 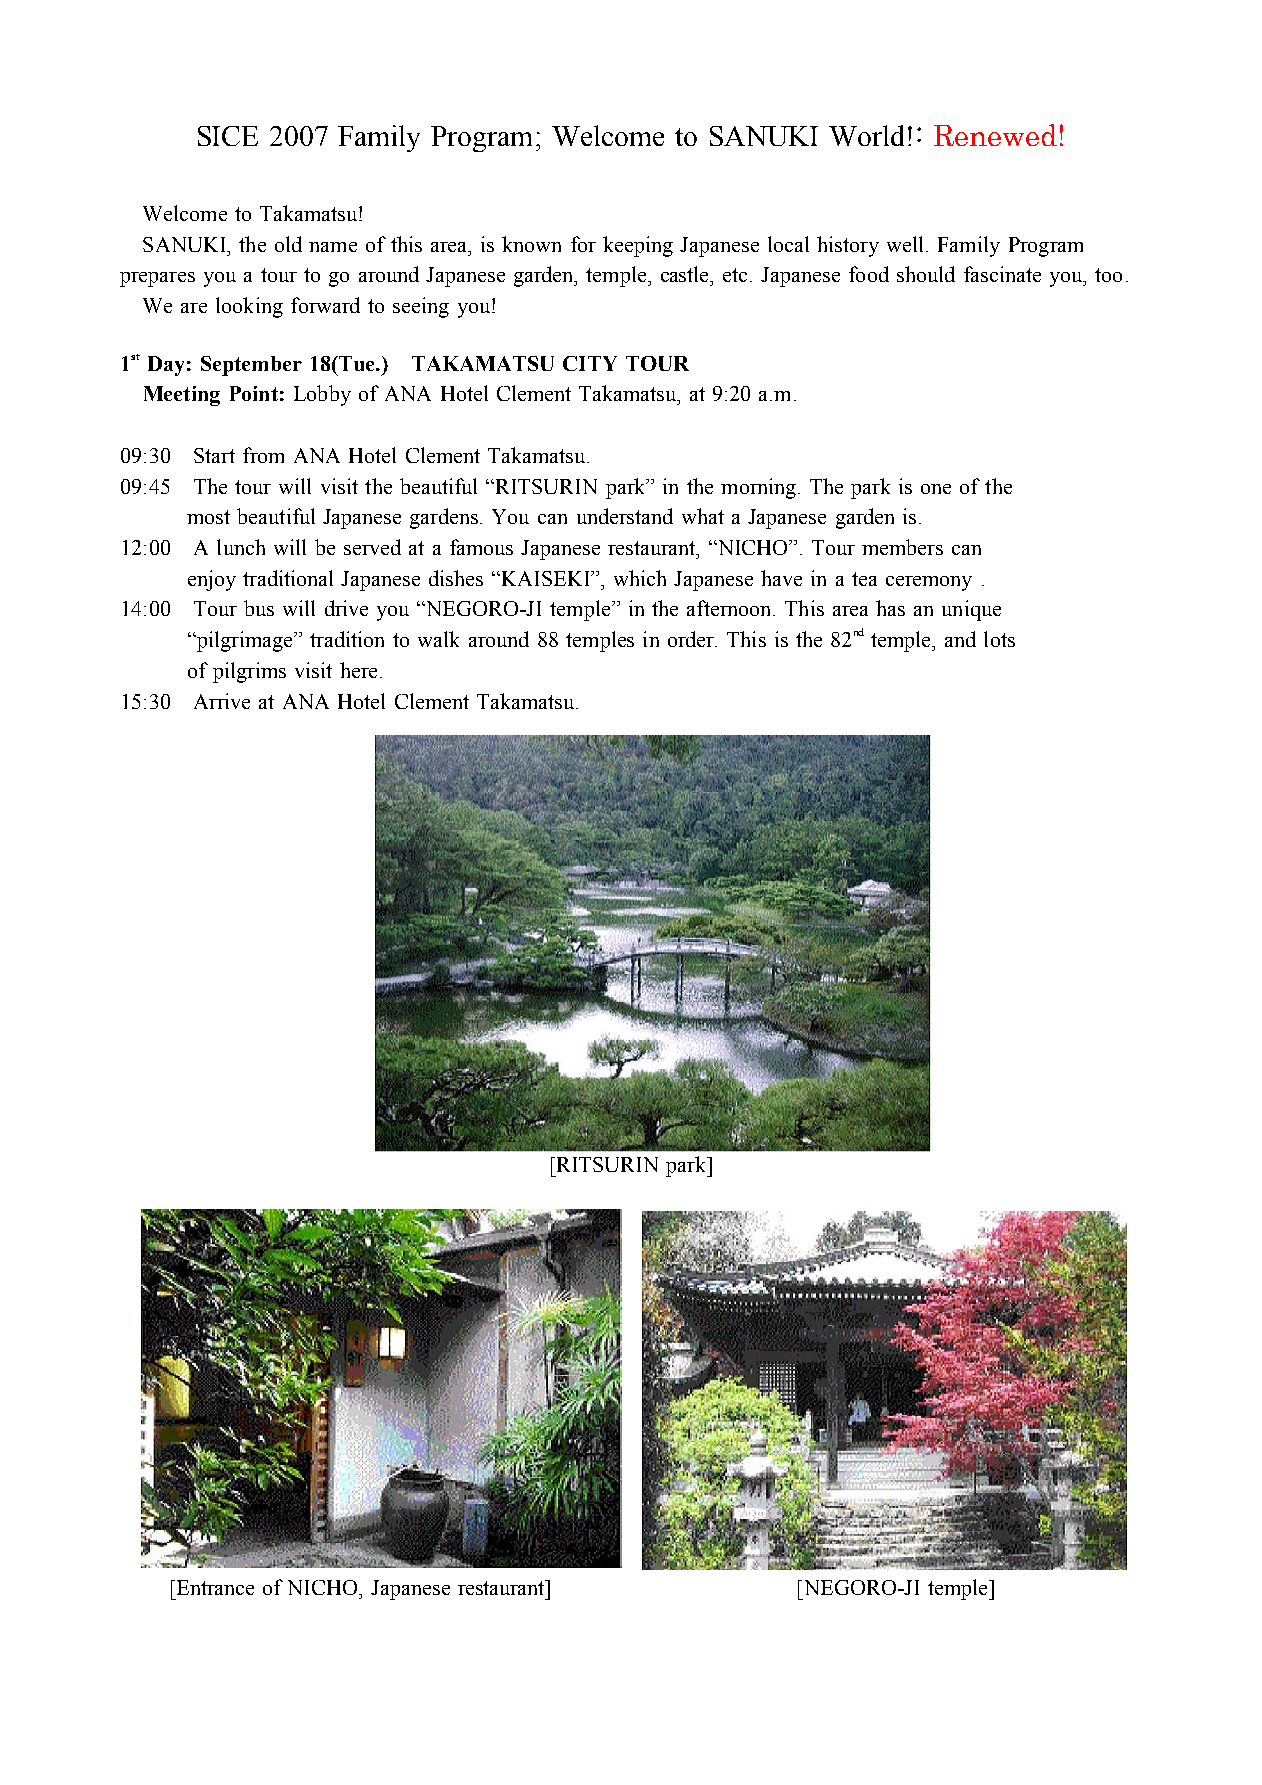 What do you see at coordinates (288, 244) in the screenshot?
I see `old` at bounding box center [288, 244].
